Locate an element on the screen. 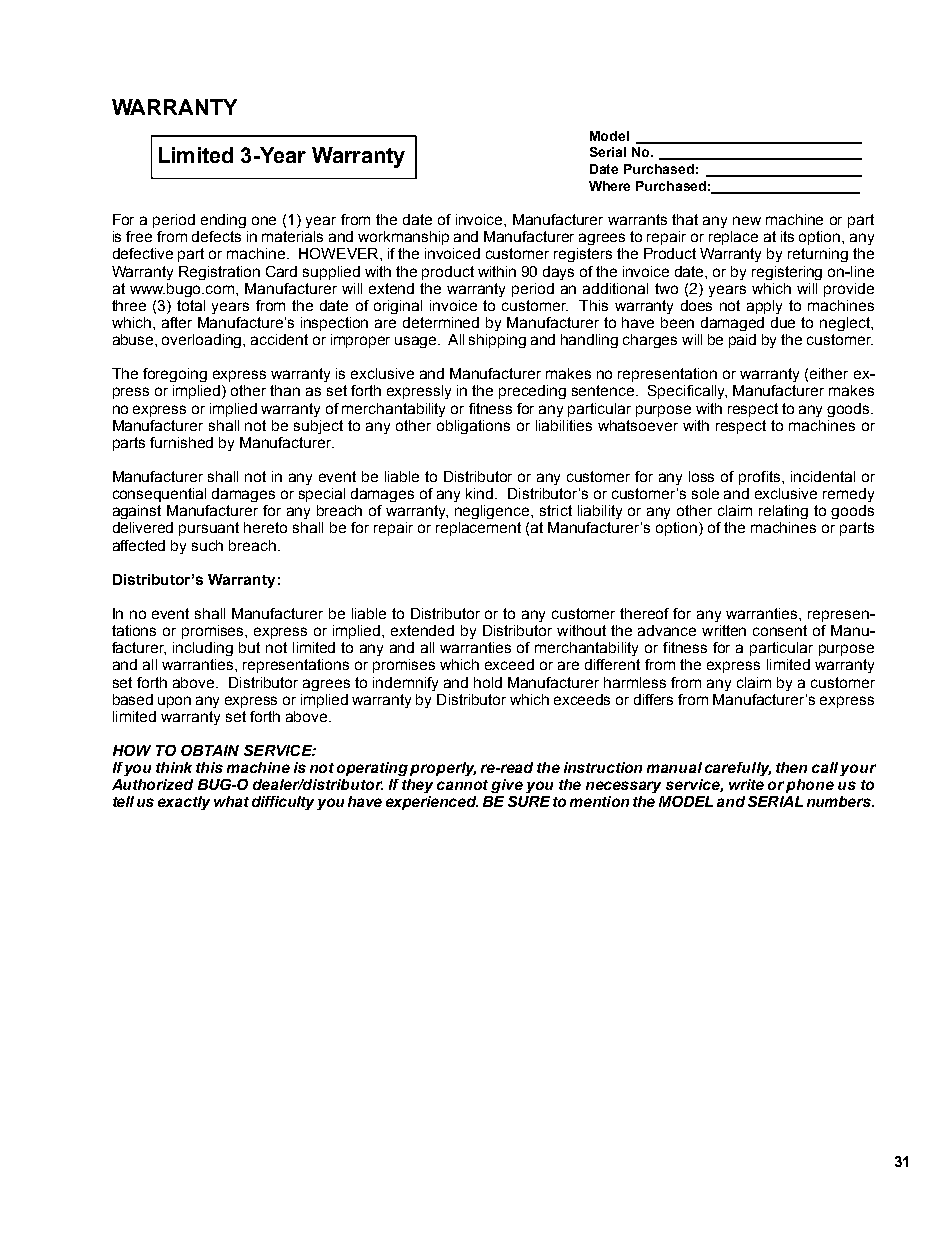  ending is located at coordinates (223, 221).
